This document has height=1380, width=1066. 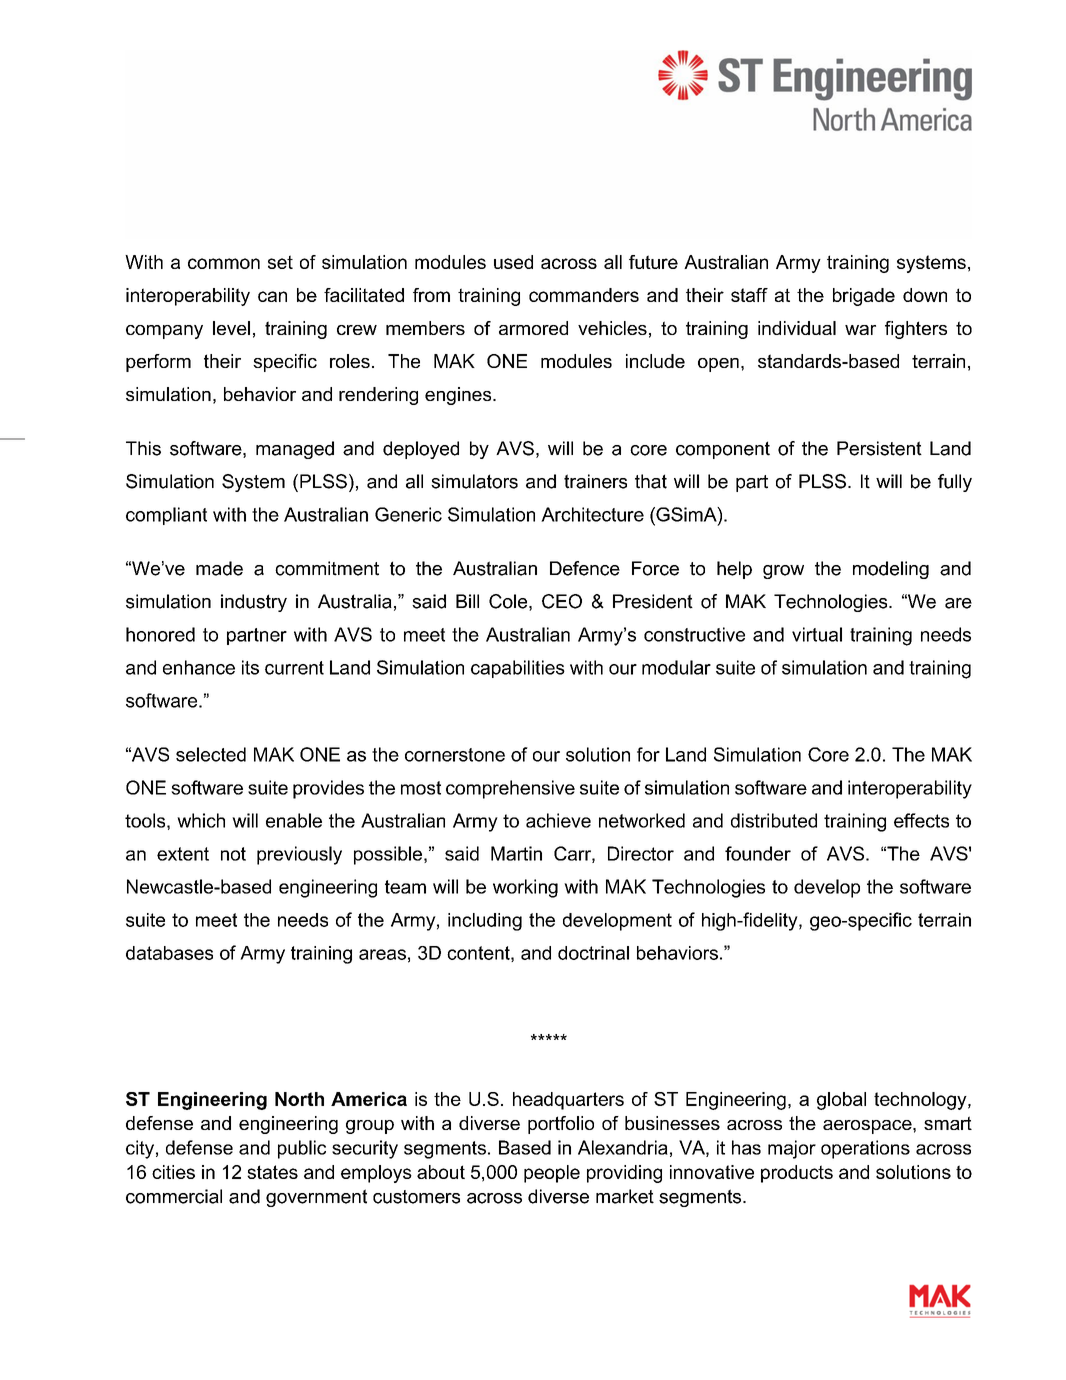 What do you see at coordinates (272, 1172) in the document?
I see `states` at bounding box center [272, 1172].
